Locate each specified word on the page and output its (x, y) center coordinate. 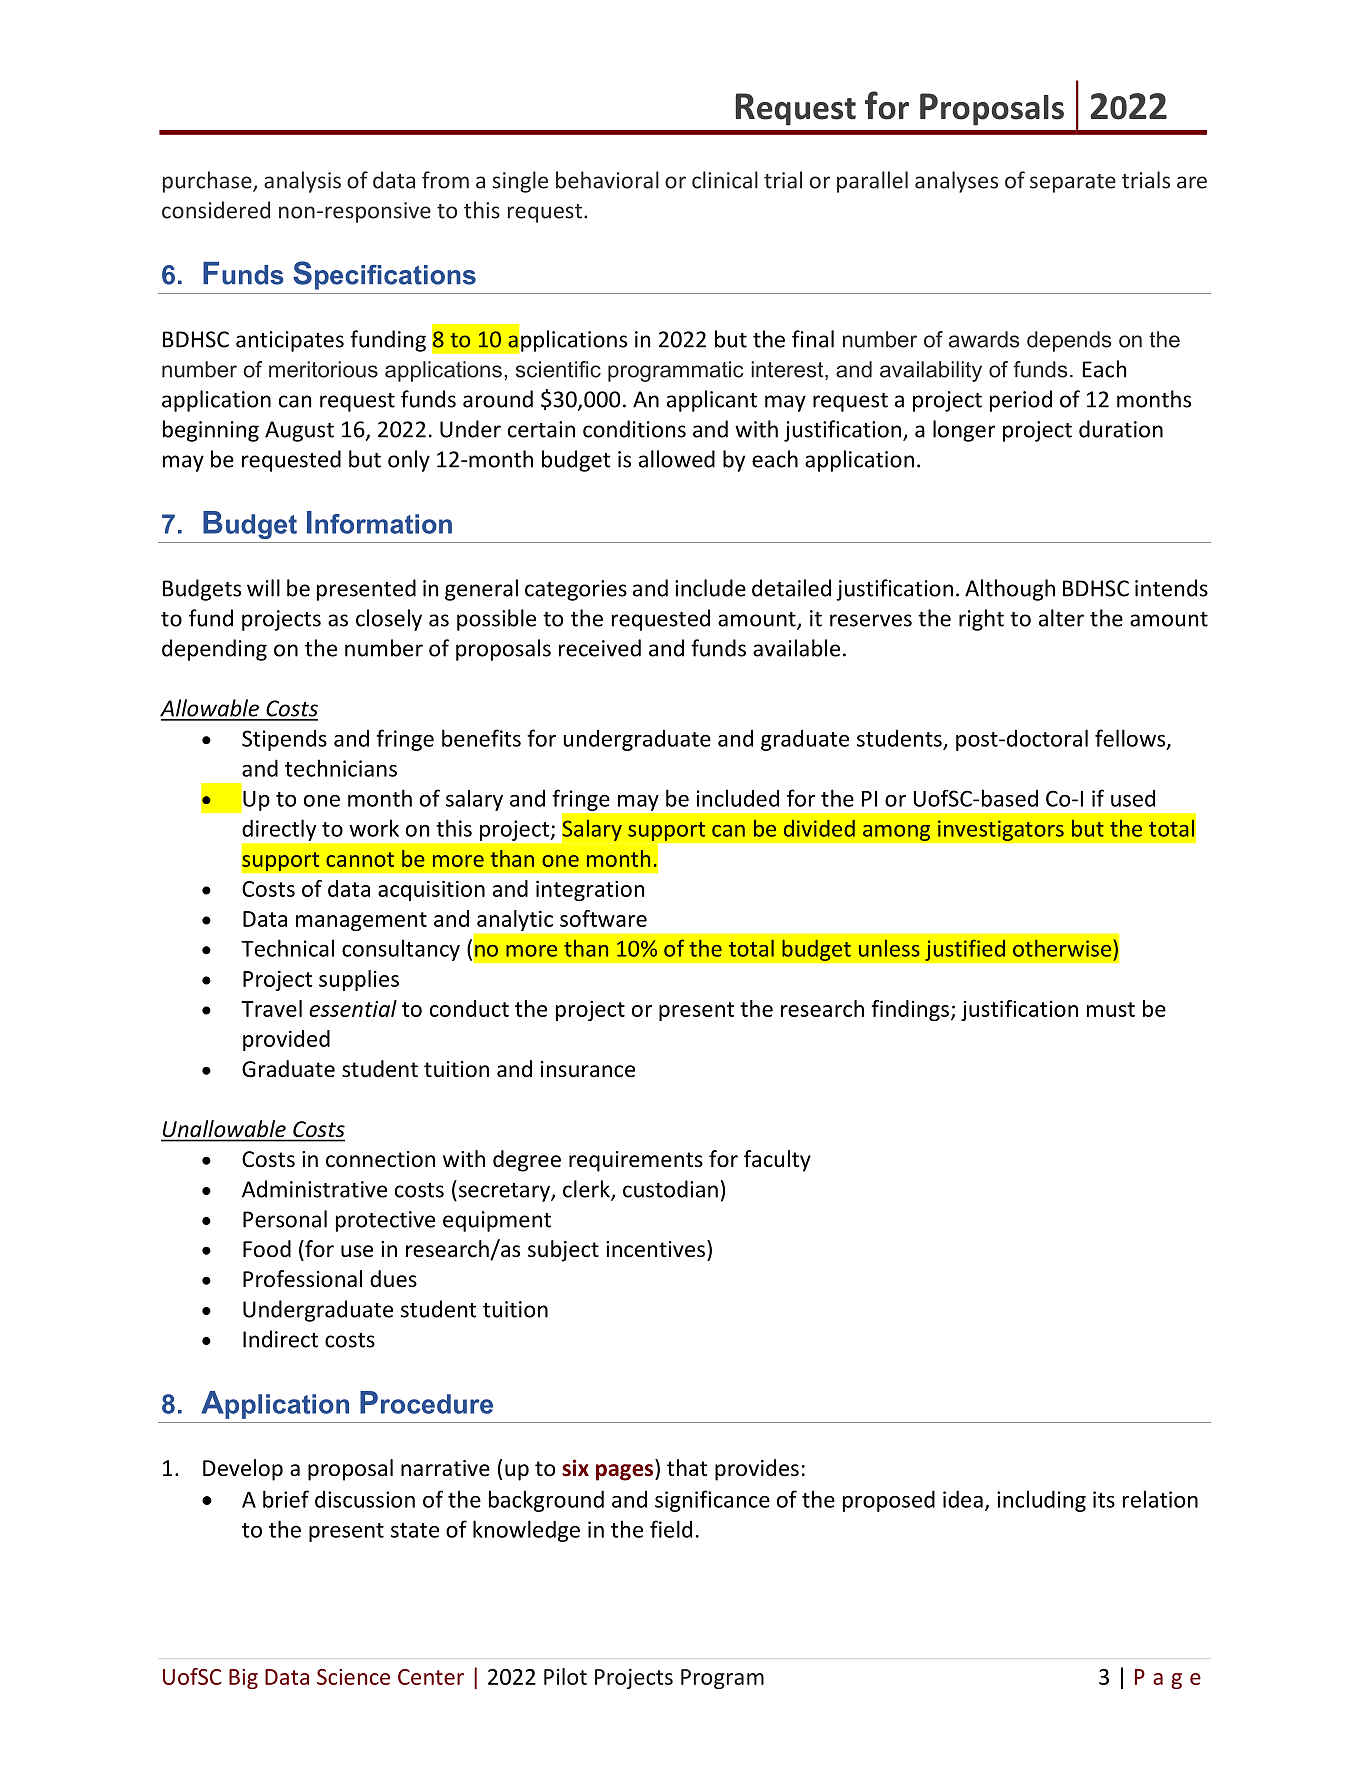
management (361, 921)
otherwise (1062, 948)
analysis (302, 182)
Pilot (565, 1676)
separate (1073, 183)
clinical (725, 180)
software (603, 918)
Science (353, 1677)
